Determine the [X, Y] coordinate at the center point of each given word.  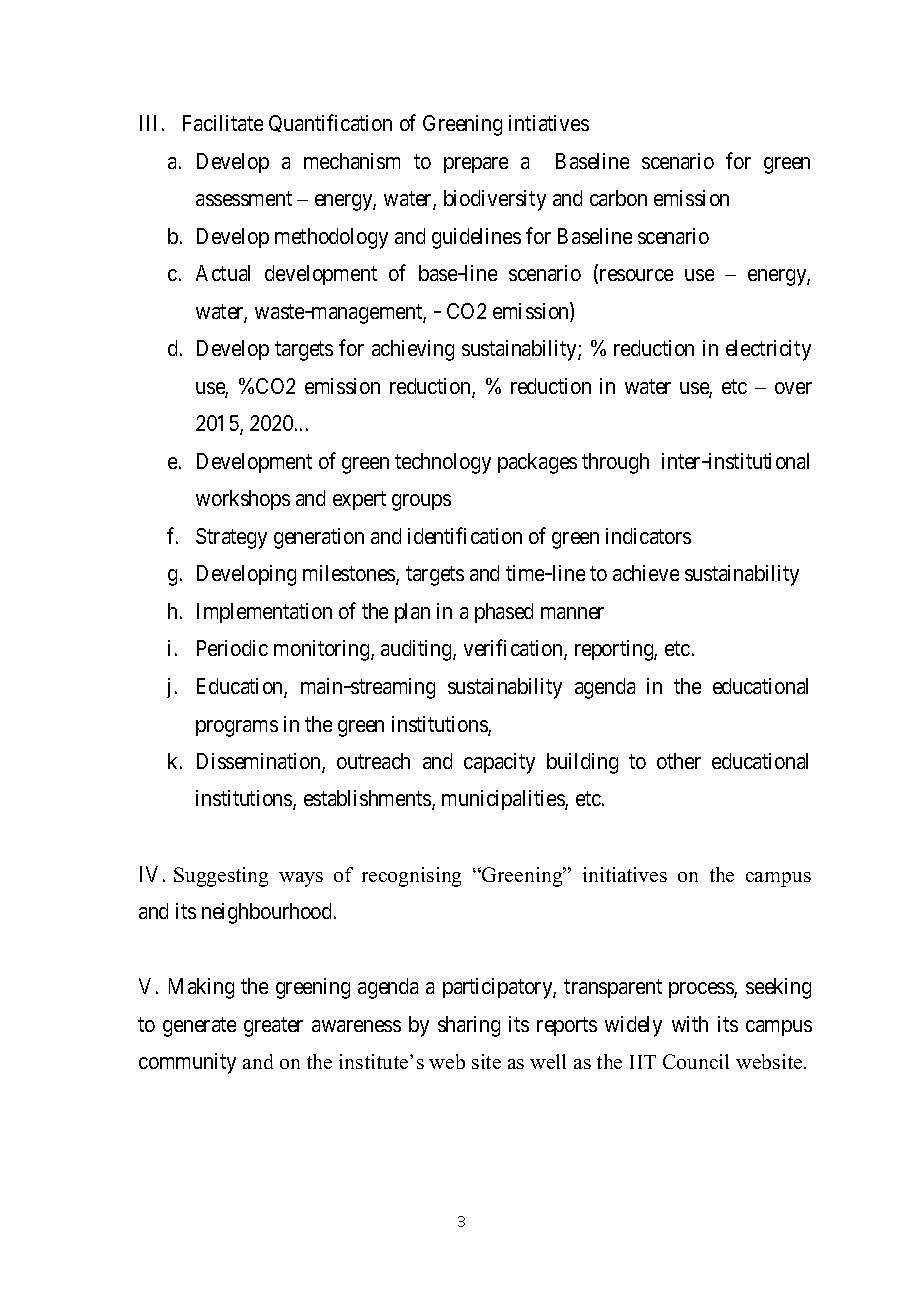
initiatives [625, 874]
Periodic [232, 648]
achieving [413, 350]
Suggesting [221, 877]
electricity [768, 350]
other [679, 761]
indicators [648, 536]
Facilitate [223, 123]
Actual [223, 273]
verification [514, 650]
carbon [618, 198]
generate [199, 1027]
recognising [411, 877]
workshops [243, 500]
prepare [476, 165]
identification [465, 535]
